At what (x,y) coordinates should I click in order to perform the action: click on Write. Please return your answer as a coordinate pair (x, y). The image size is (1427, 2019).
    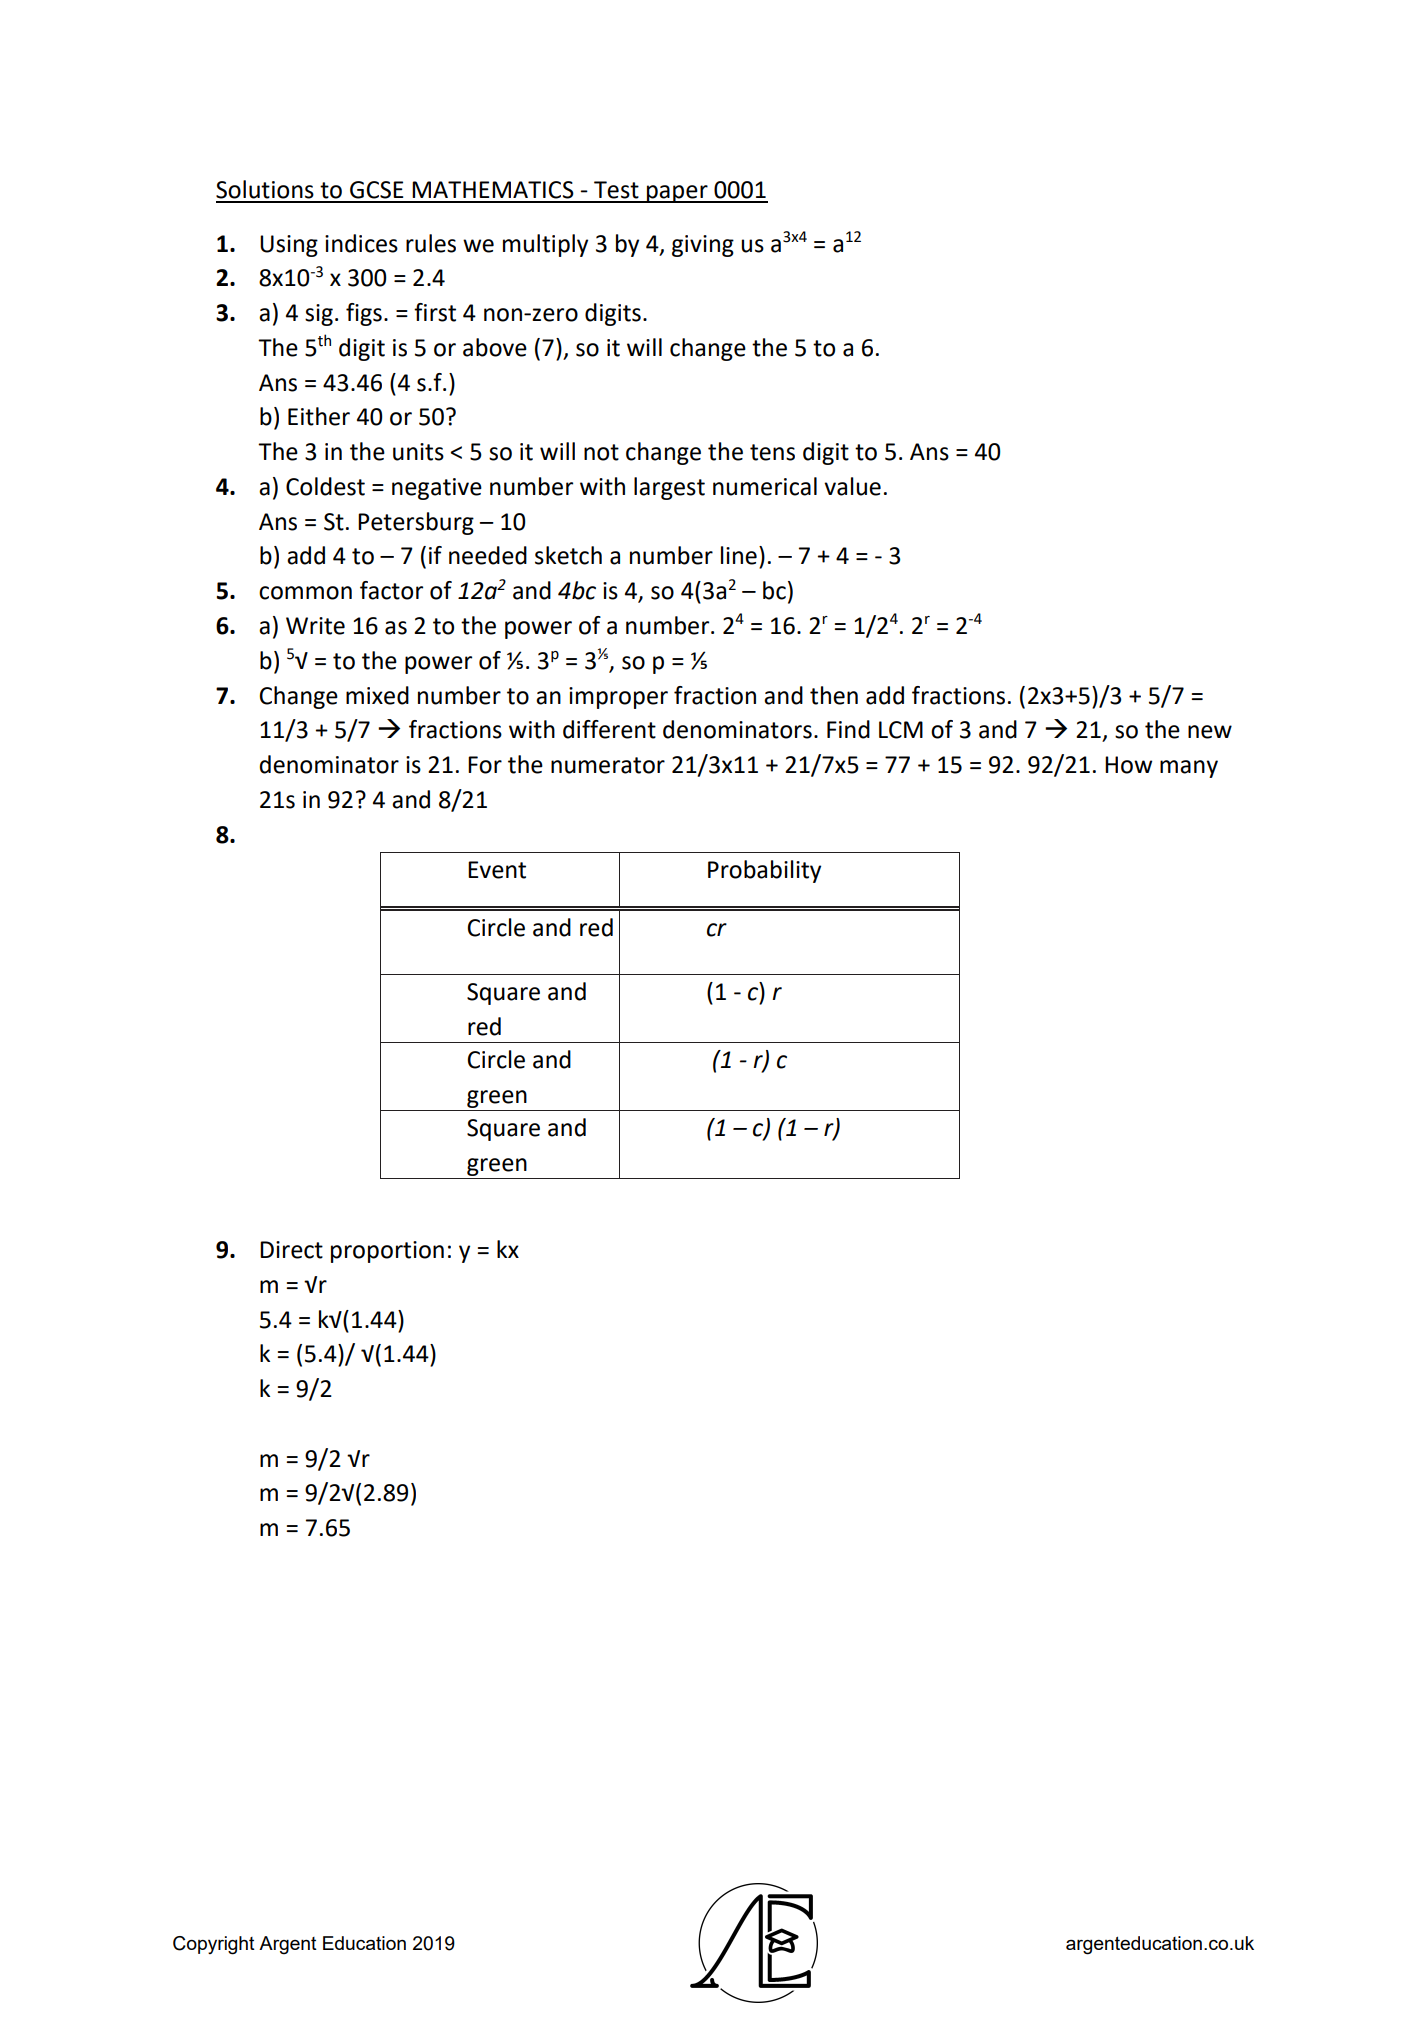
    Looking at the image, I should click on (315, 626).
